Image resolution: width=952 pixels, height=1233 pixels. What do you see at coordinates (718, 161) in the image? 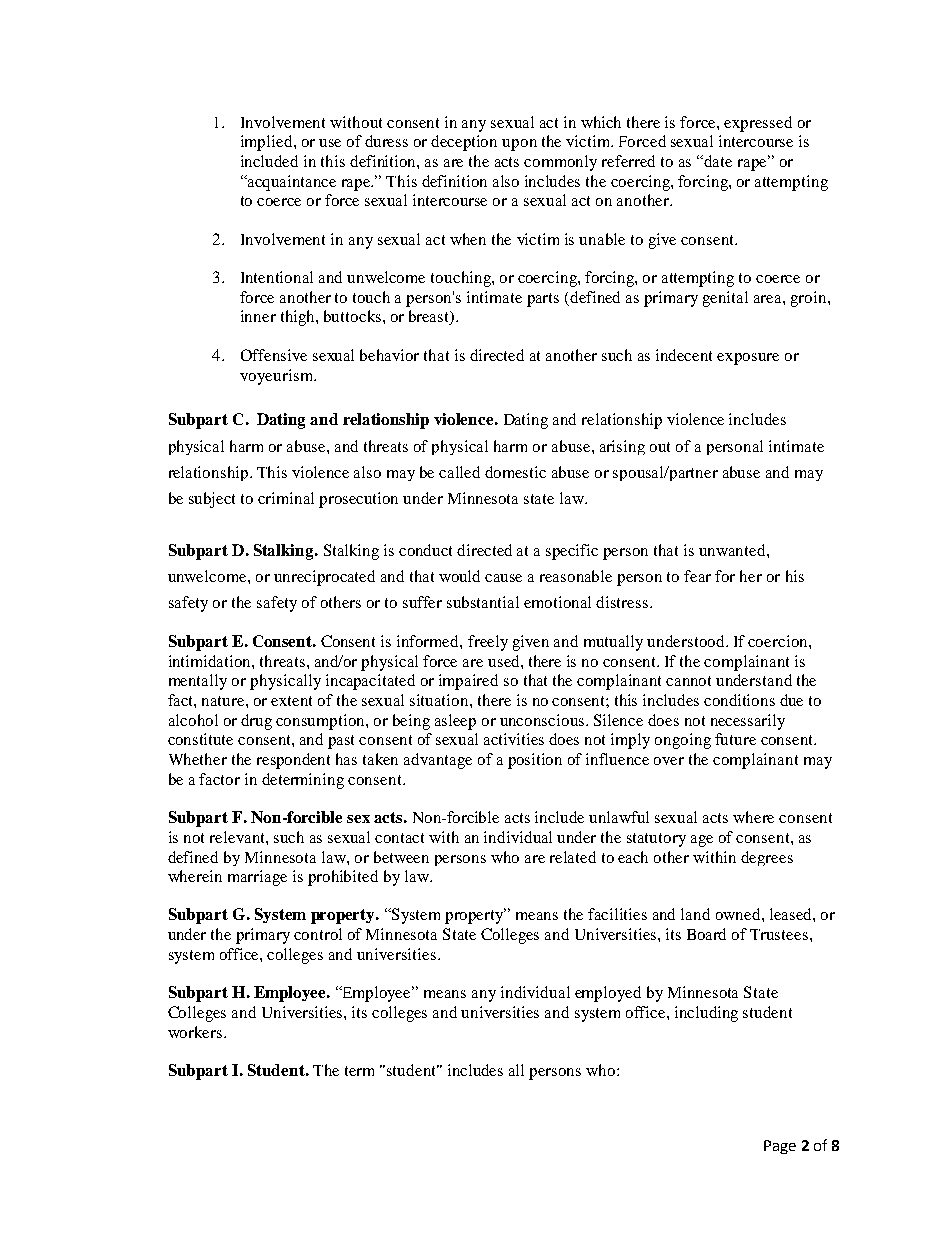
I see `date` at bounding box center [718, 161].
